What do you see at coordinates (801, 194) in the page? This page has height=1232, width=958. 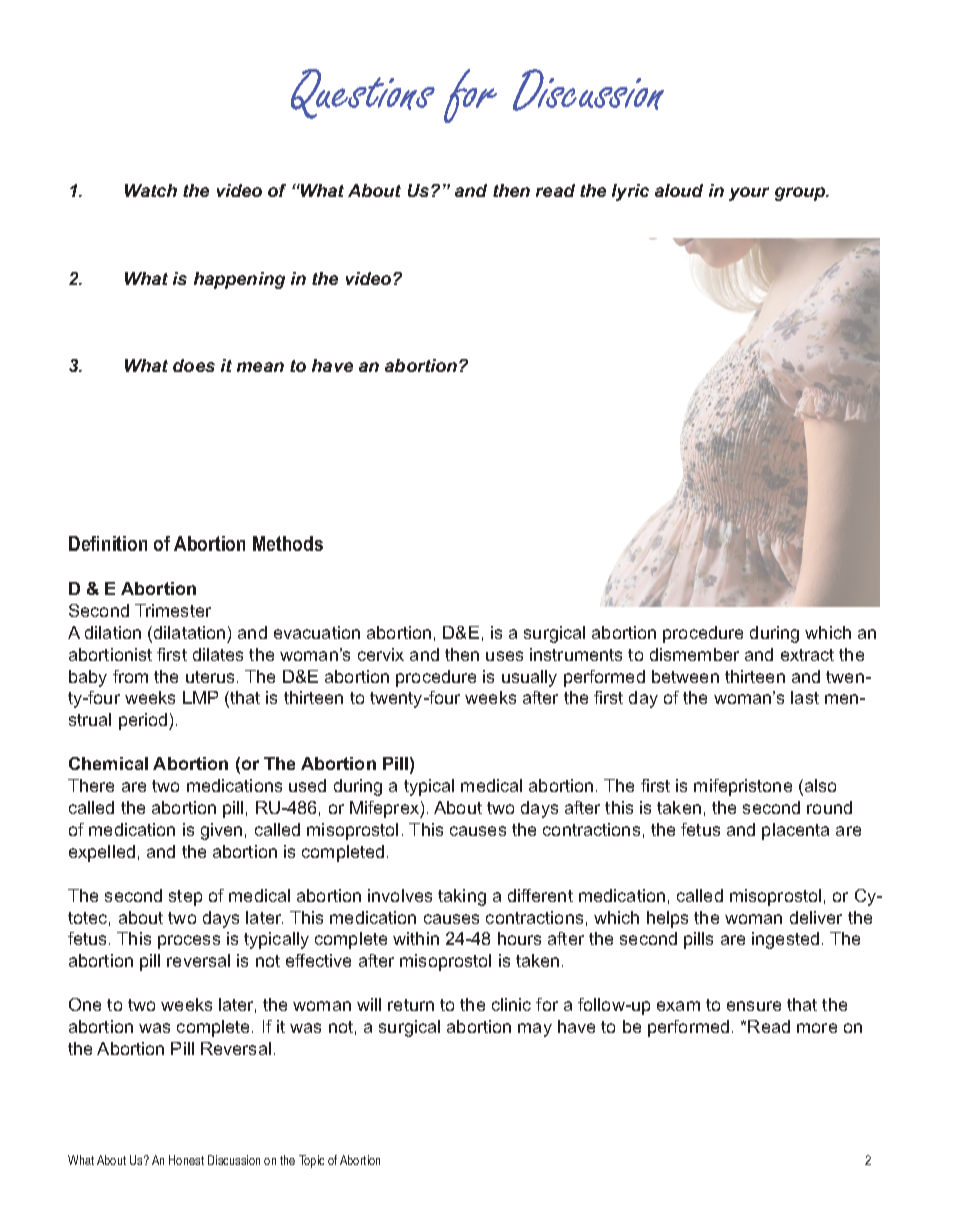 I see `group` at bounding box center [801, 194].
